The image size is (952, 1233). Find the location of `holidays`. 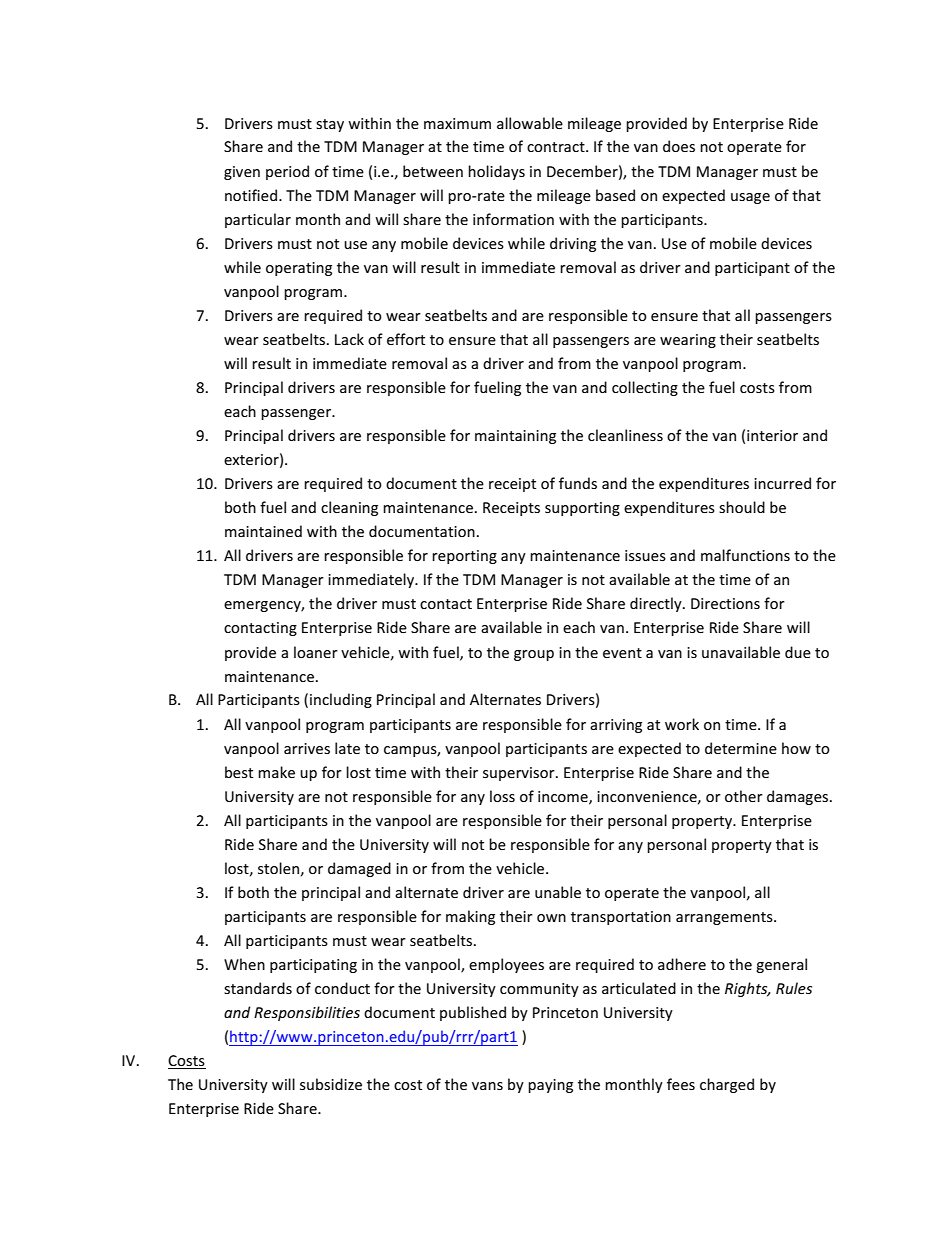

holidays is located at coordinates (496, 172).
